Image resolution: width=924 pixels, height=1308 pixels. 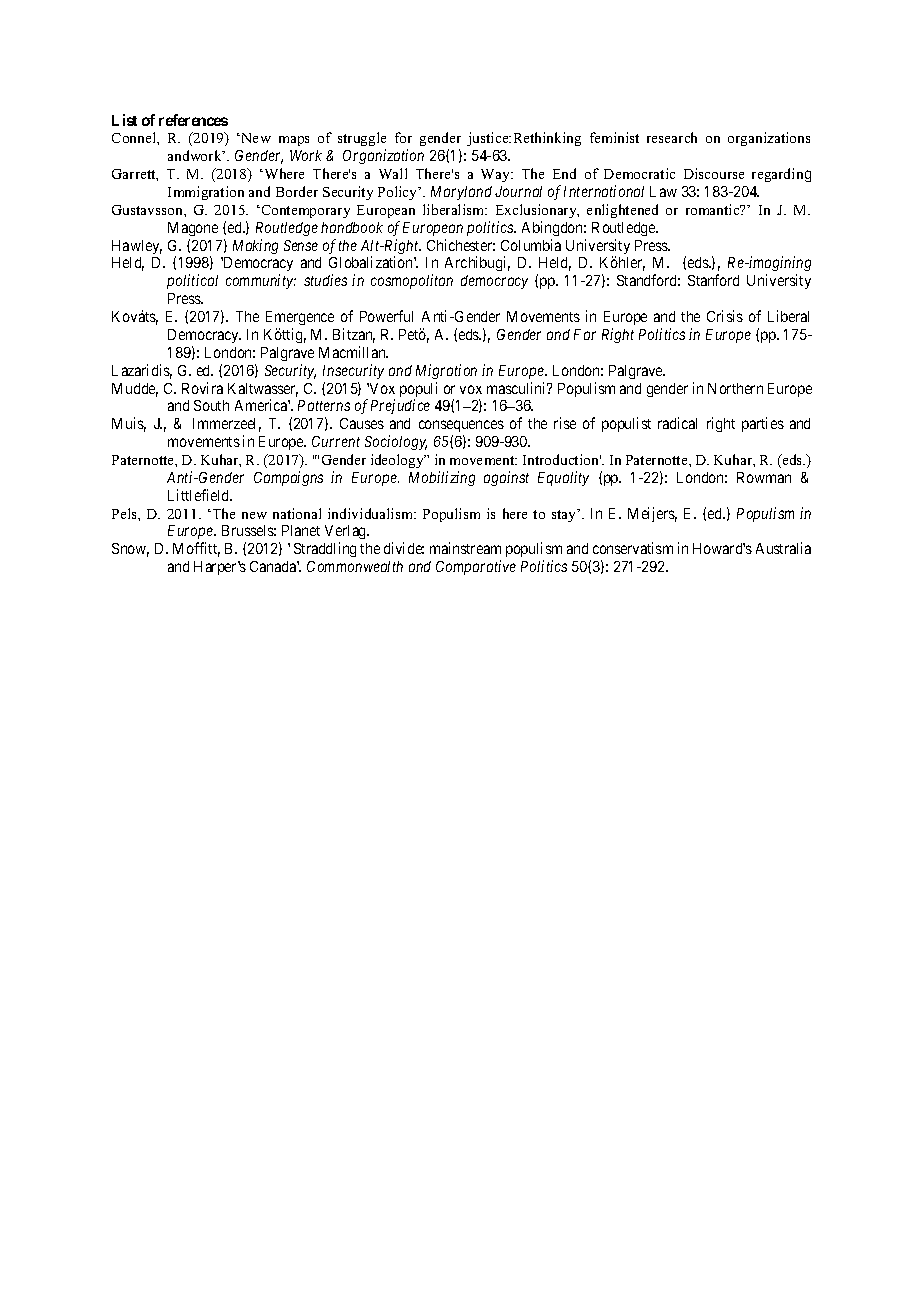 I want to click on radical, so click(x=677, y=423).
